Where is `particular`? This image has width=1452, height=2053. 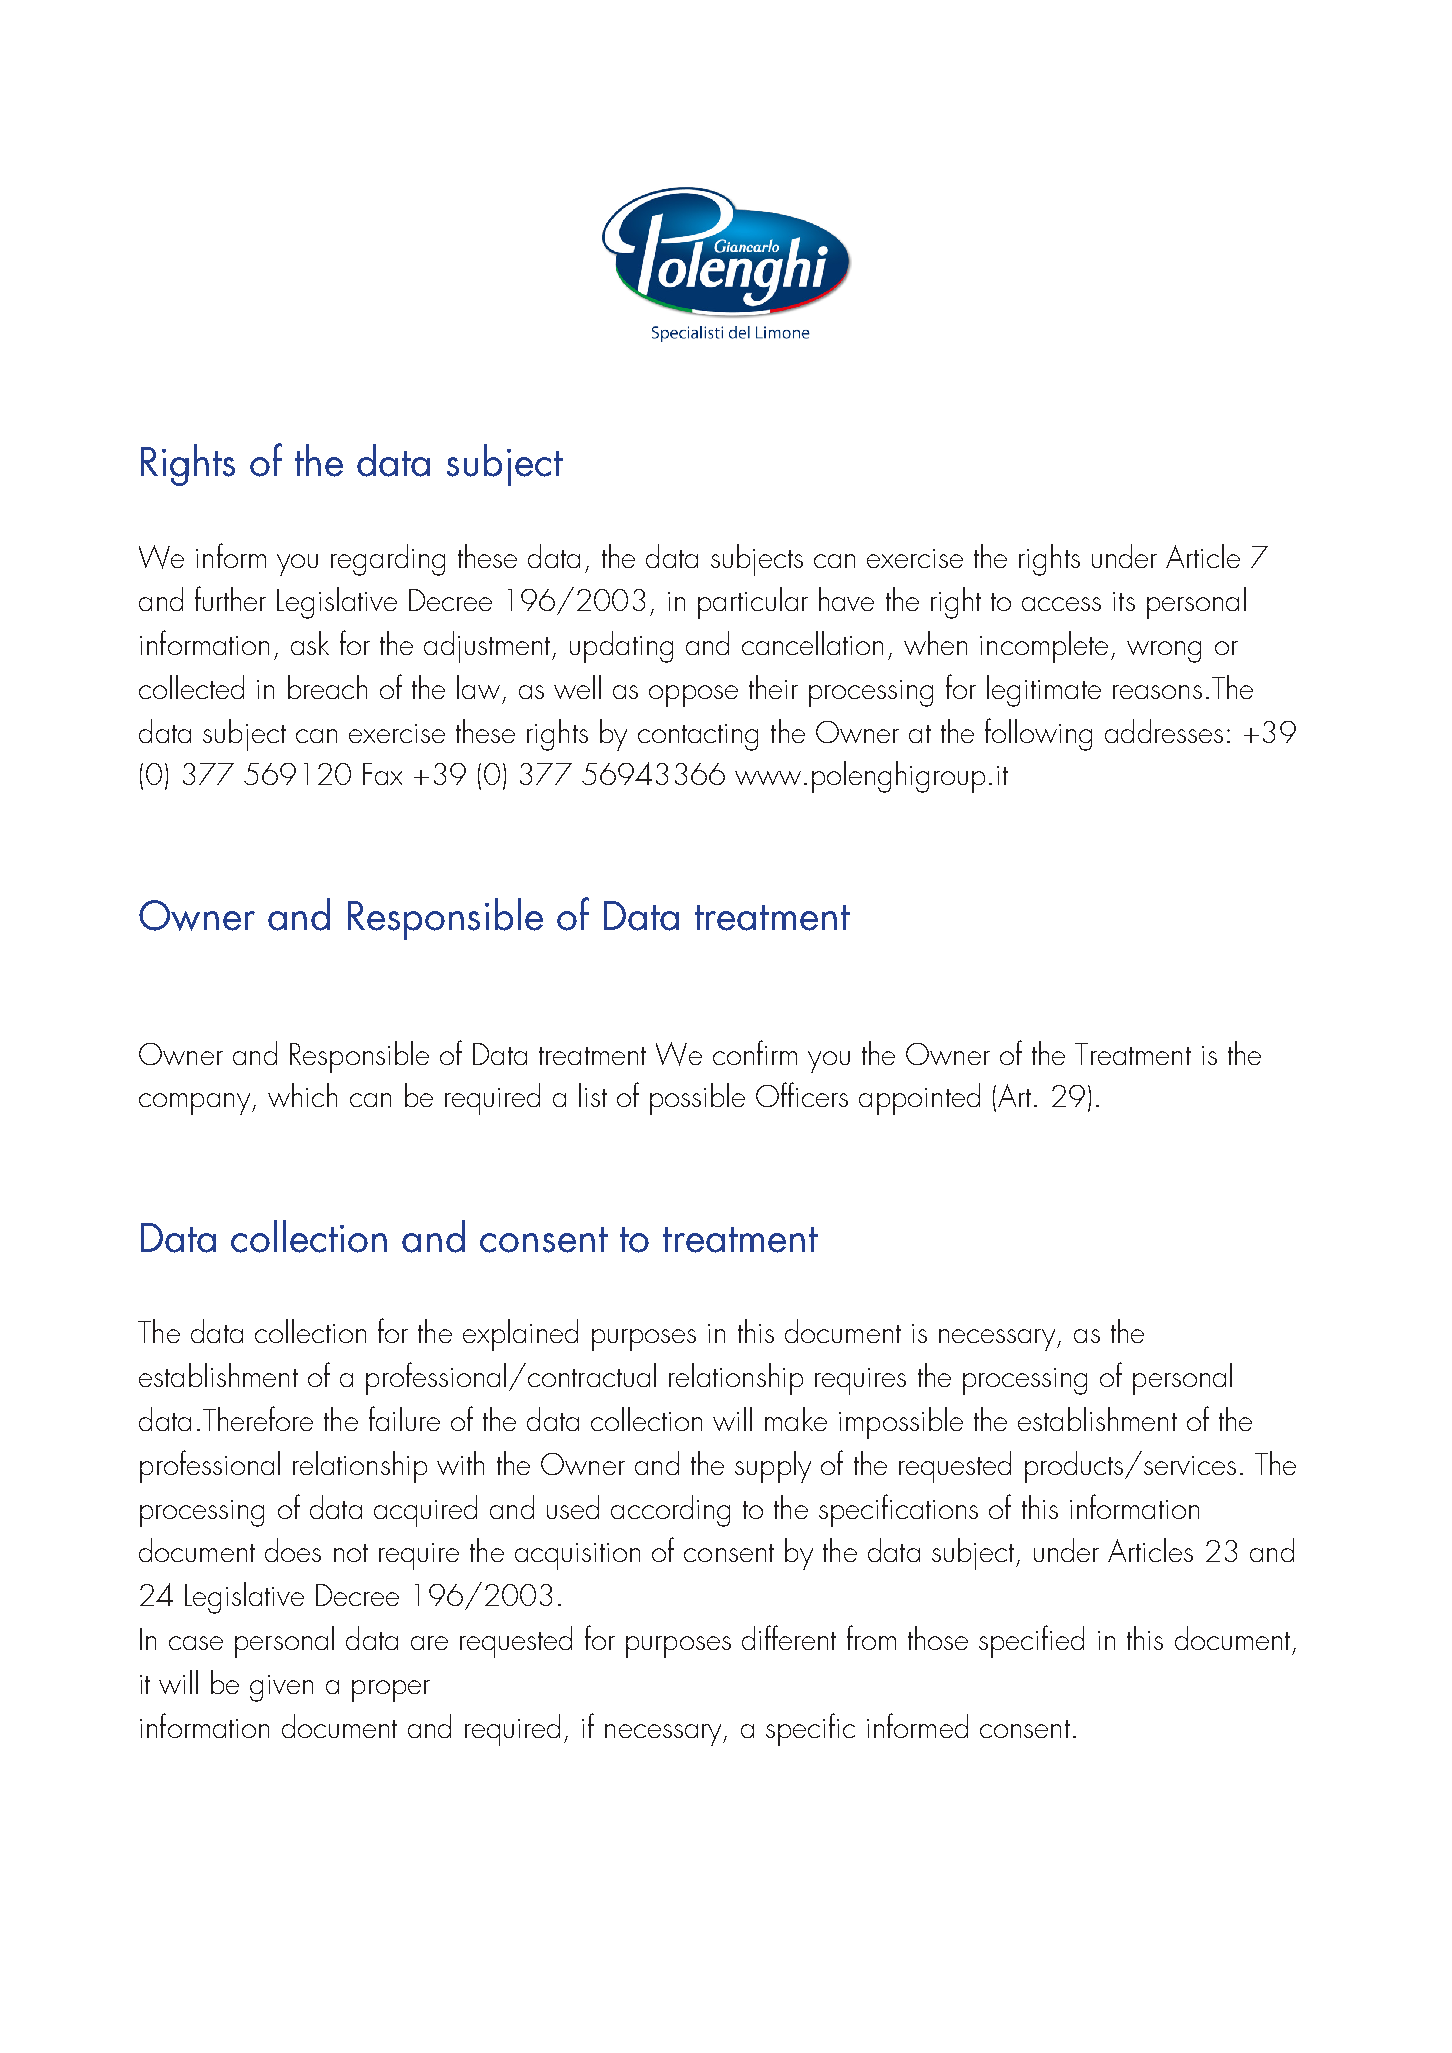 particular is located at coordinates (753, 603).
